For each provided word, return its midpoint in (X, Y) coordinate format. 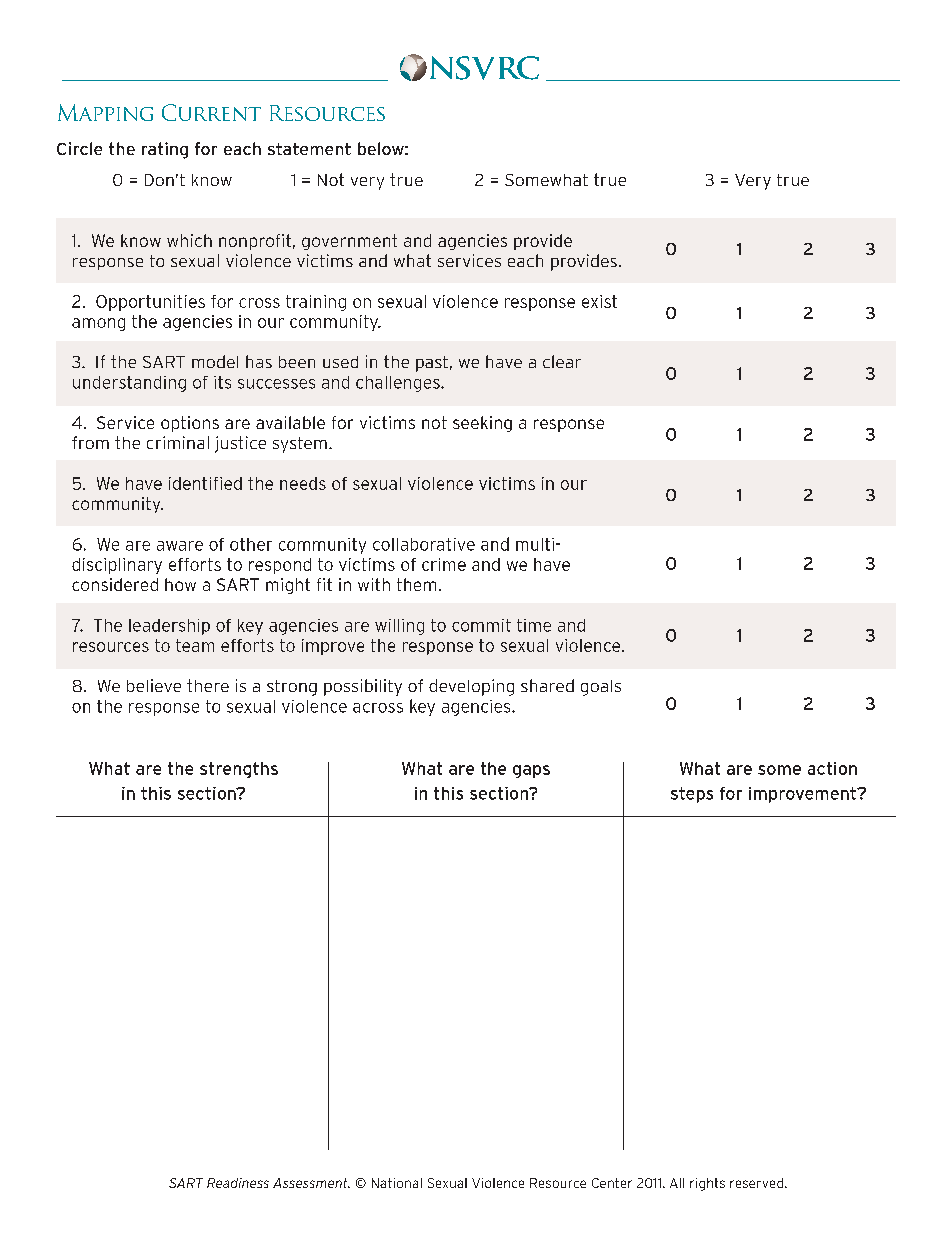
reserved (758, 1183)
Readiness (238, 1183)
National (397, 1183)
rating (165, 150)
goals (601, 688)
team (195, 645)
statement (309, 149)
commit (481, 625)
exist (599, 301)
